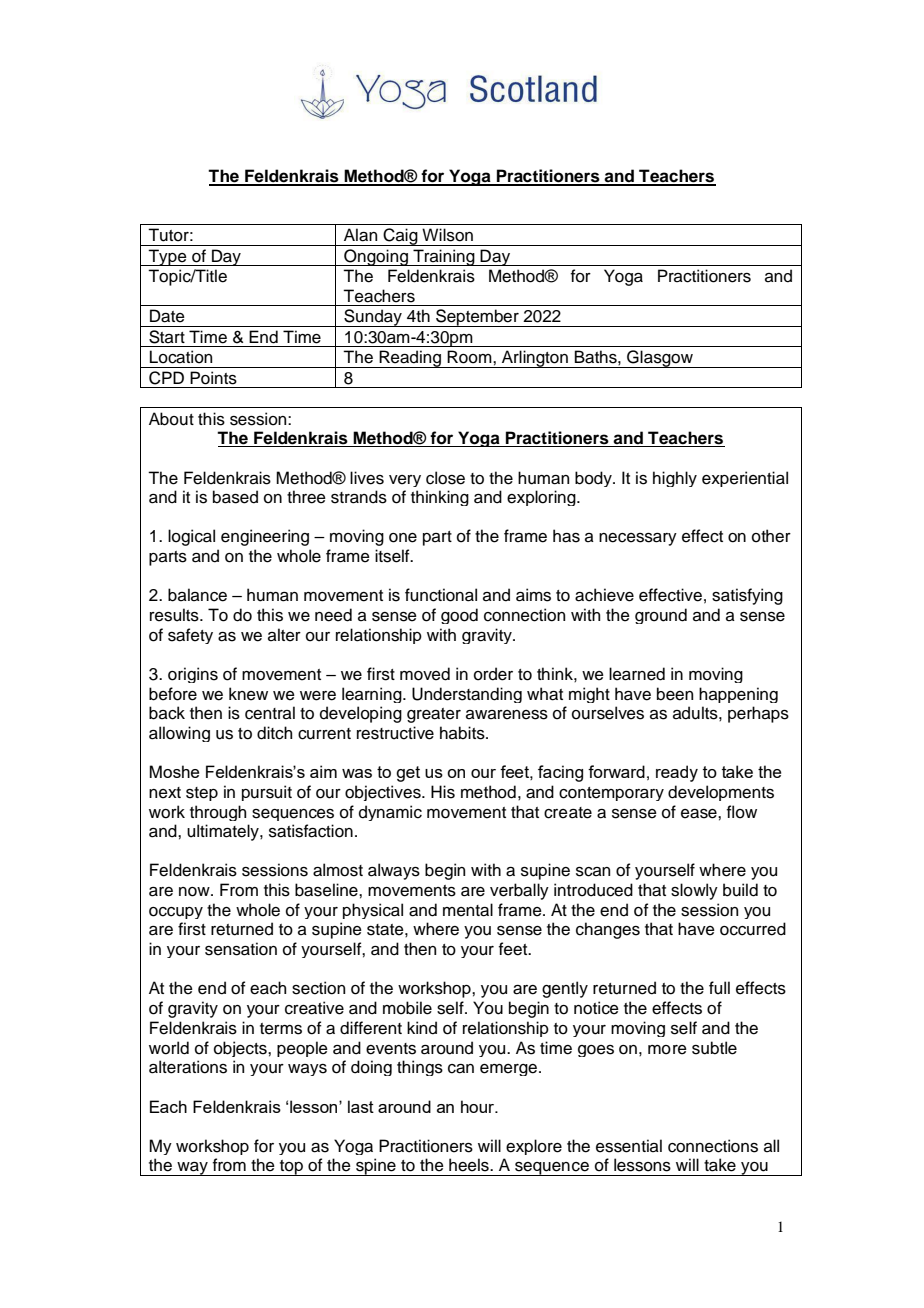 The image size is (924, 1308). Describe the element at coordinates (167, 316) in the screenshot. I see `Date` at that location.
